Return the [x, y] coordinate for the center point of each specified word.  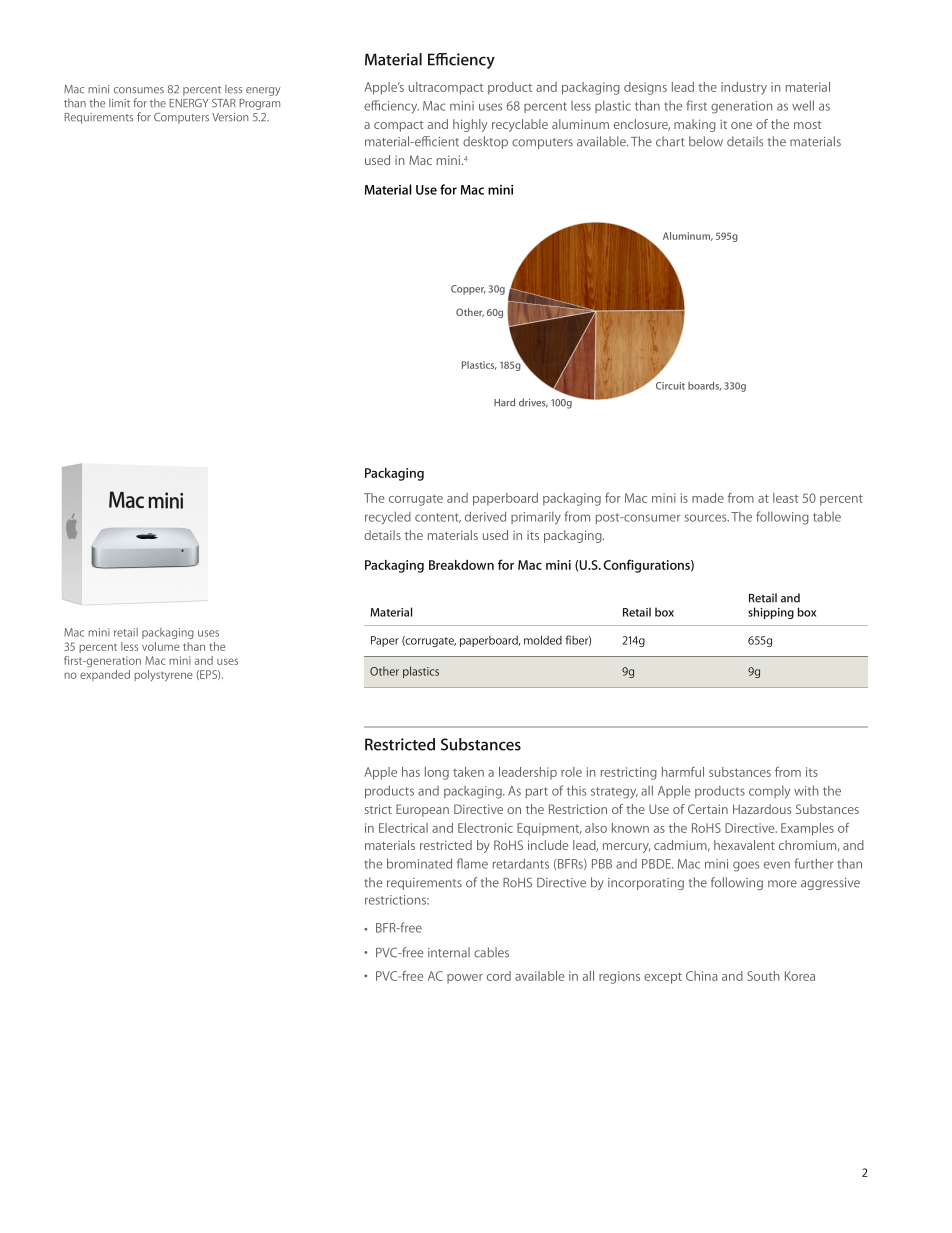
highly [470, 125]
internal [449, 952]
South [763, 976]
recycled [388, 518]
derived [485, 516]
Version [230, 117]
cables [491, 952]
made [708, 498]
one [741, 125]
